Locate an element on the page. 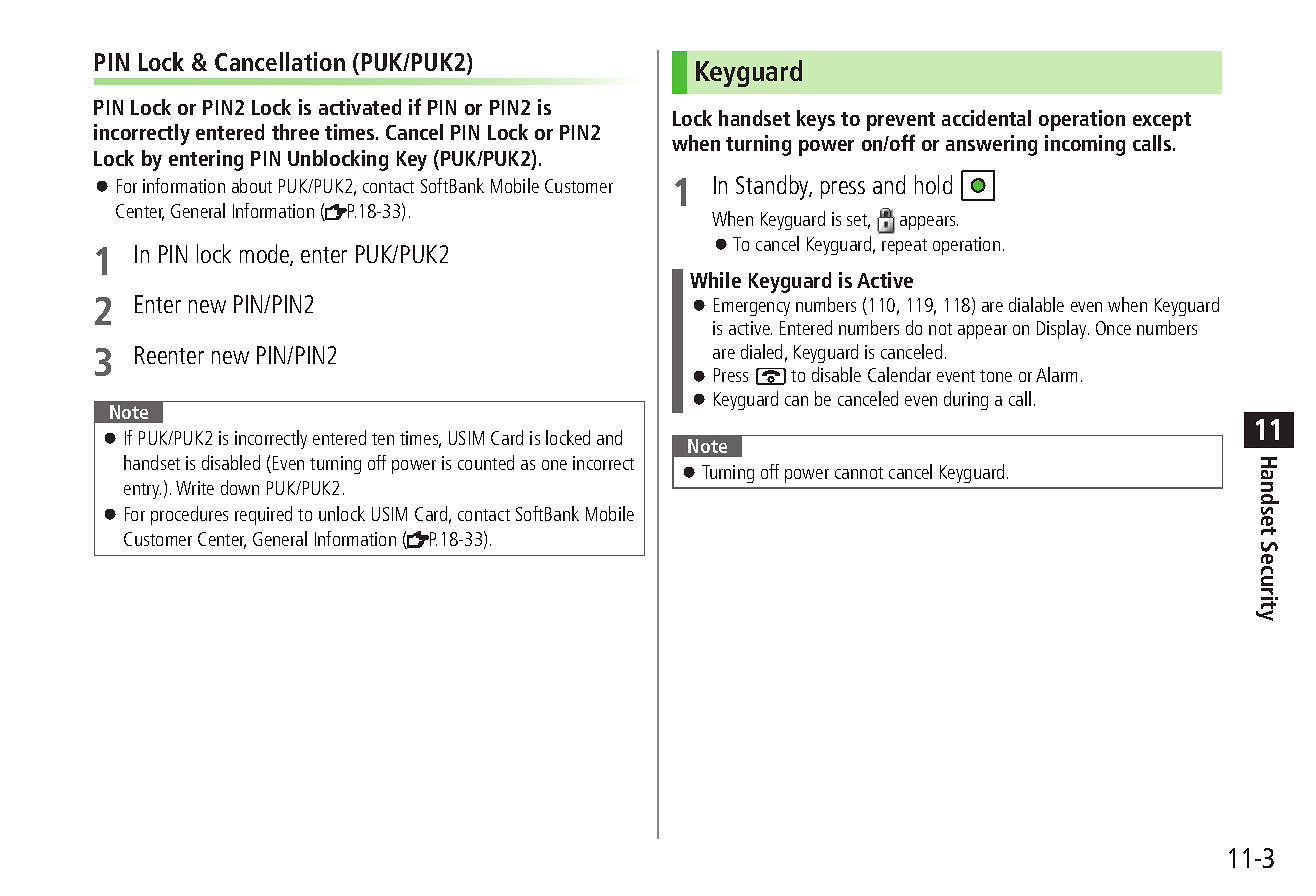 The image size is (1316, 896). Display is located at coordinates (1063, 329).
